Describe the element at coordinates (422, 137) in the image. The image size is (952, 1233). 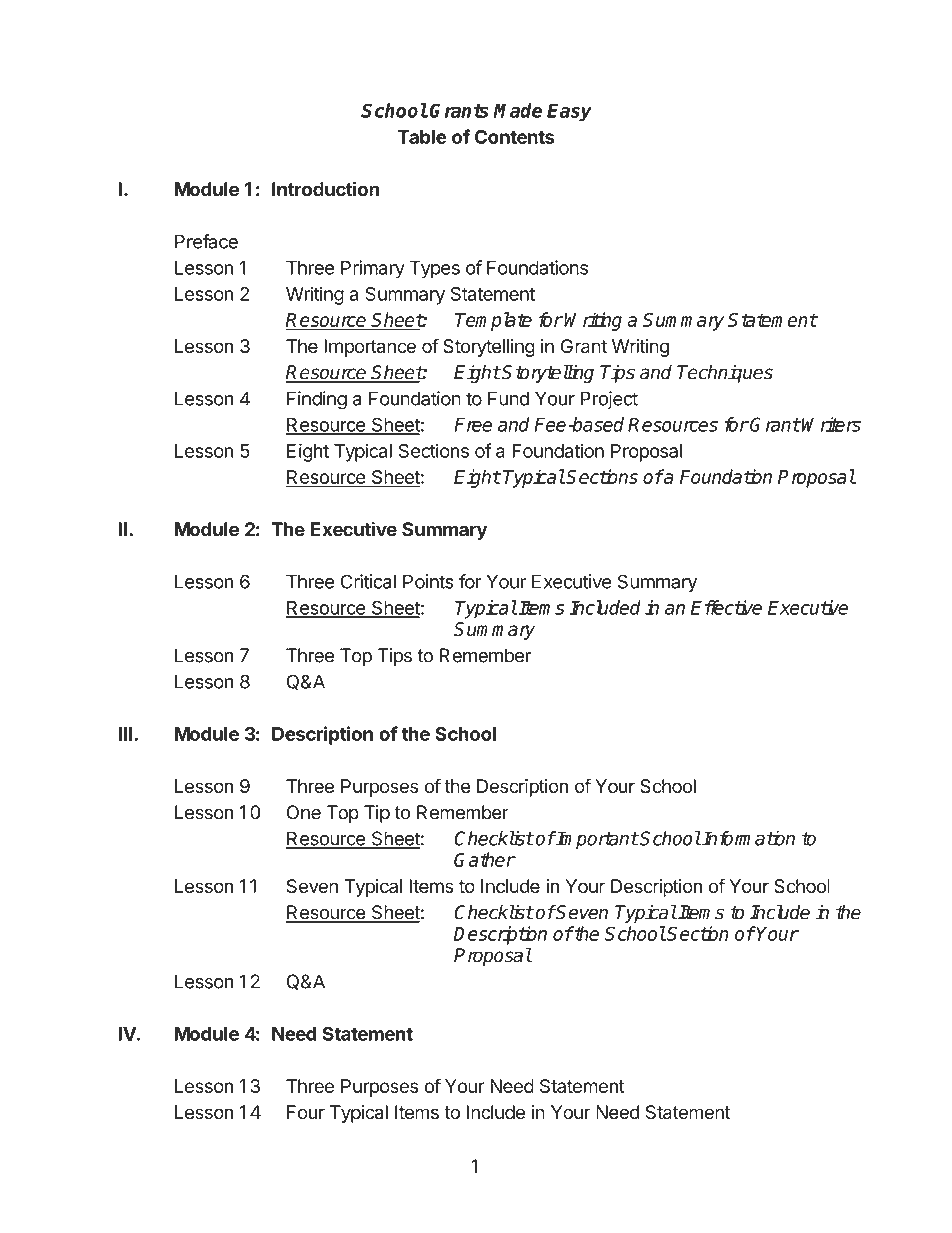
I see `Table` at that location.
